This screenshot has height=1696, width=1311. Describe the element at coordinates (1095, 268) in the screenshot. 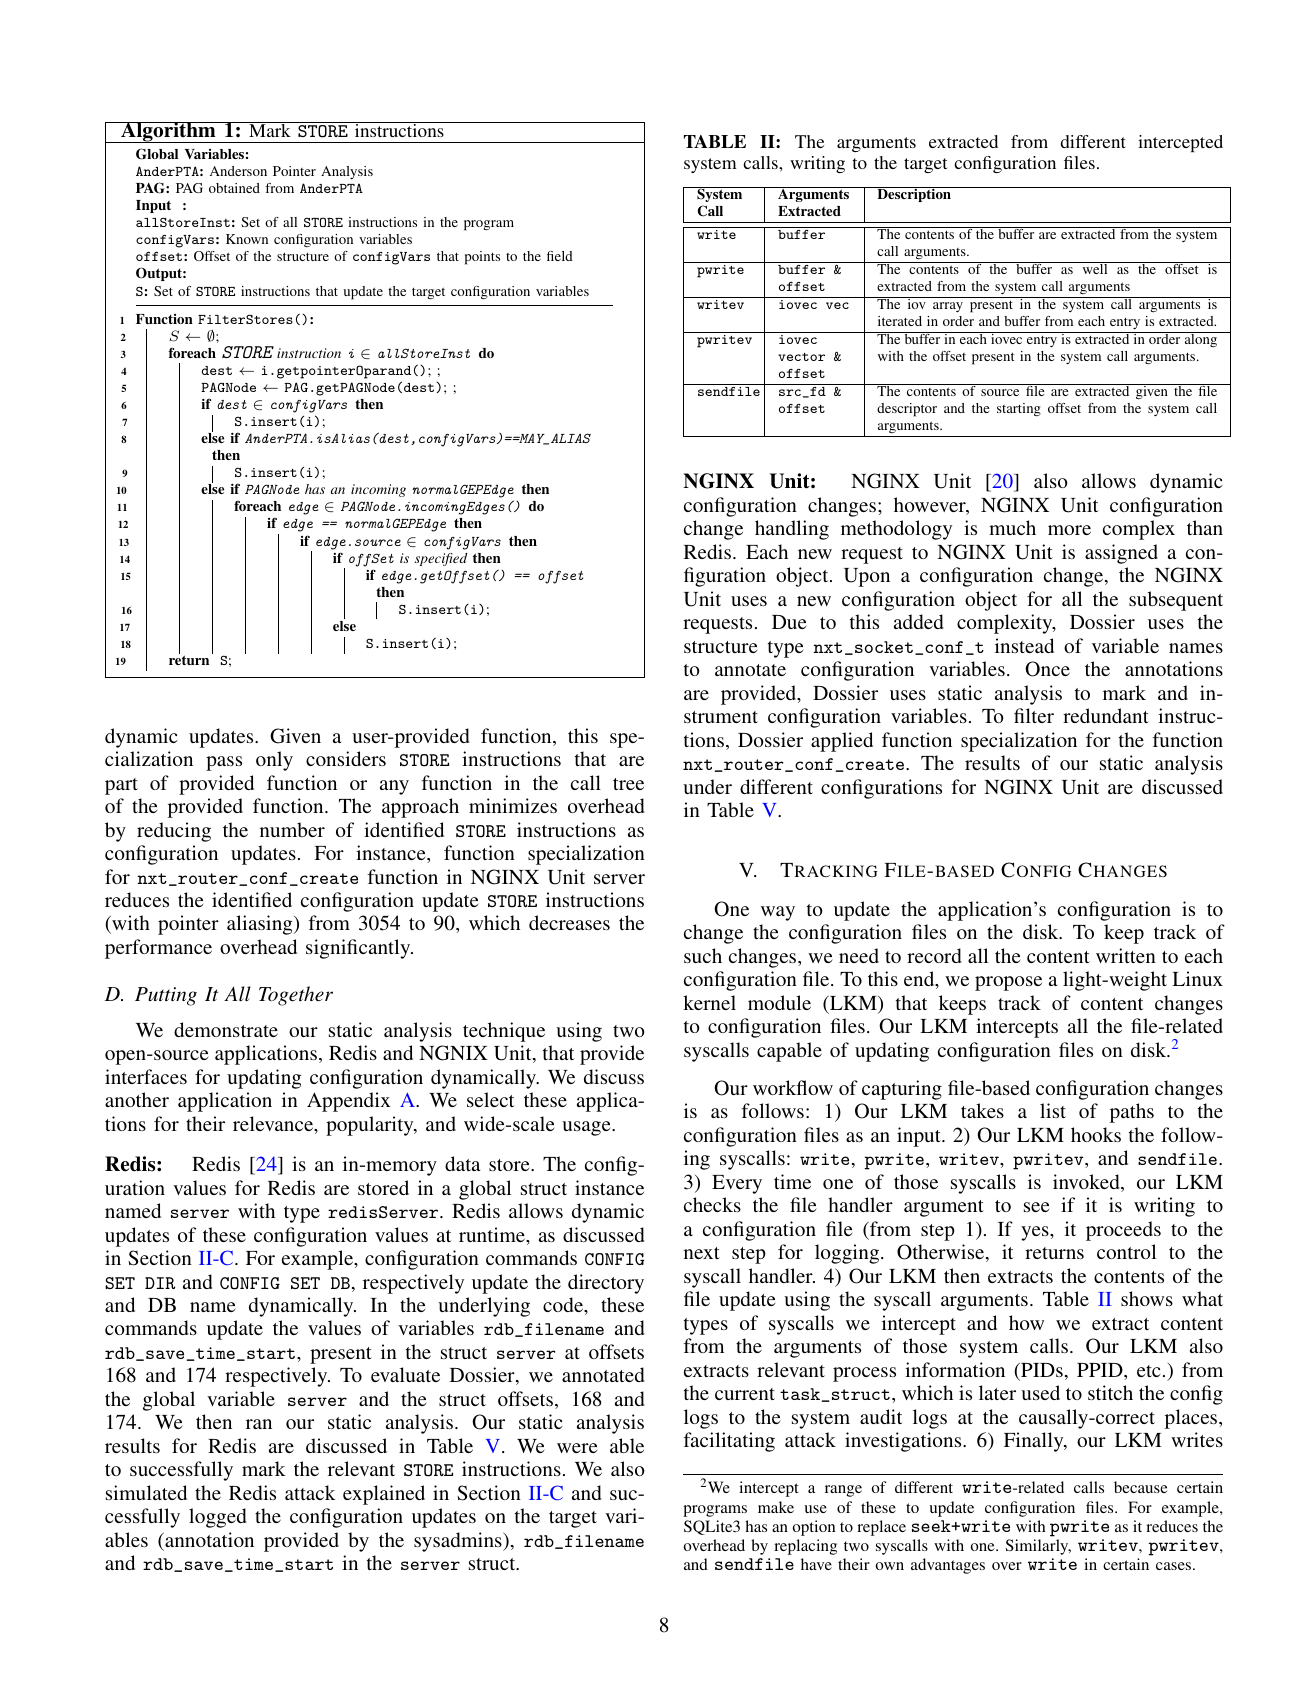

I see `well` at that location.
